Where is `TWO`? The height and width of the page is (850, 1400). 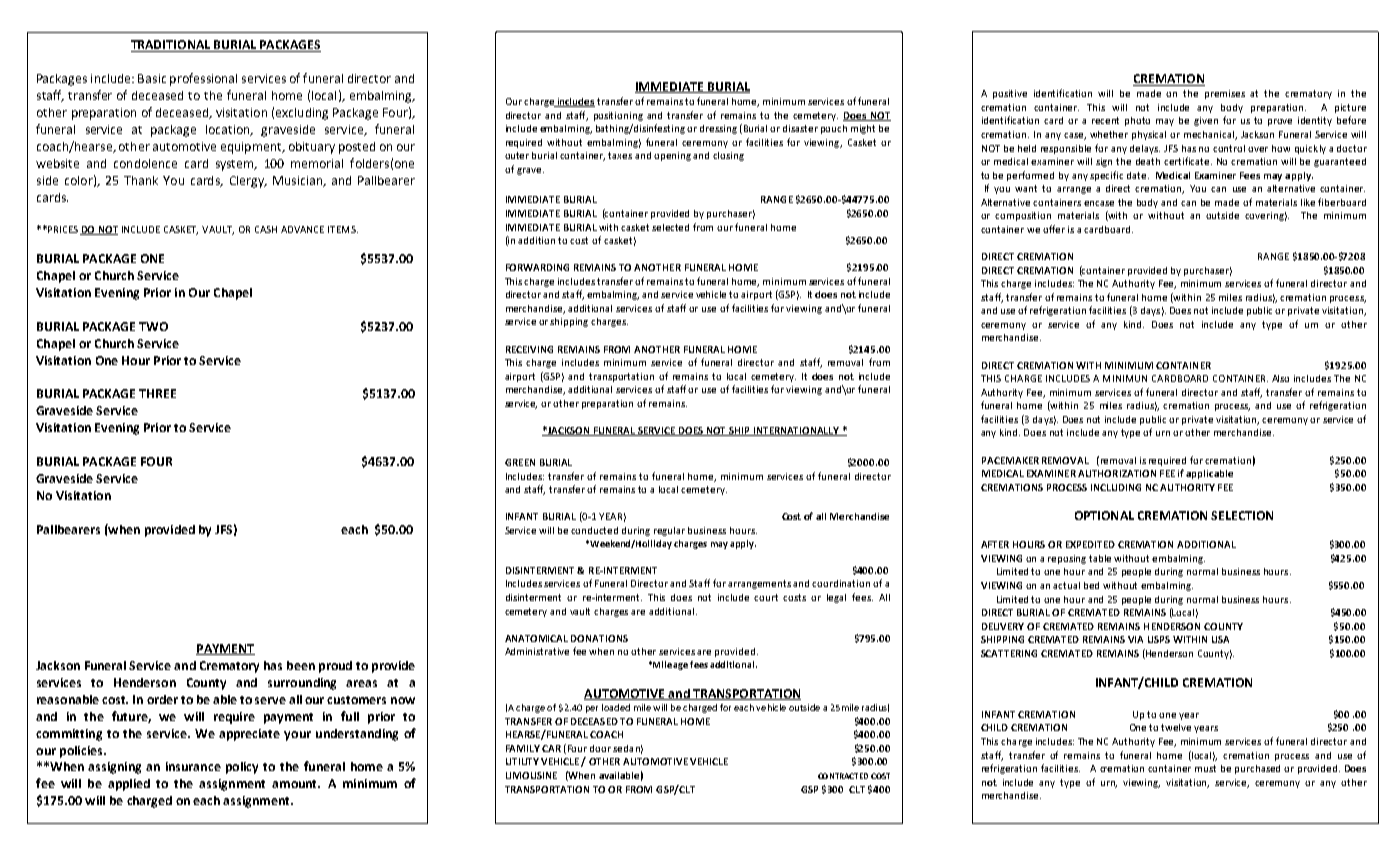 TWO is located at coordinates (153, 326).
